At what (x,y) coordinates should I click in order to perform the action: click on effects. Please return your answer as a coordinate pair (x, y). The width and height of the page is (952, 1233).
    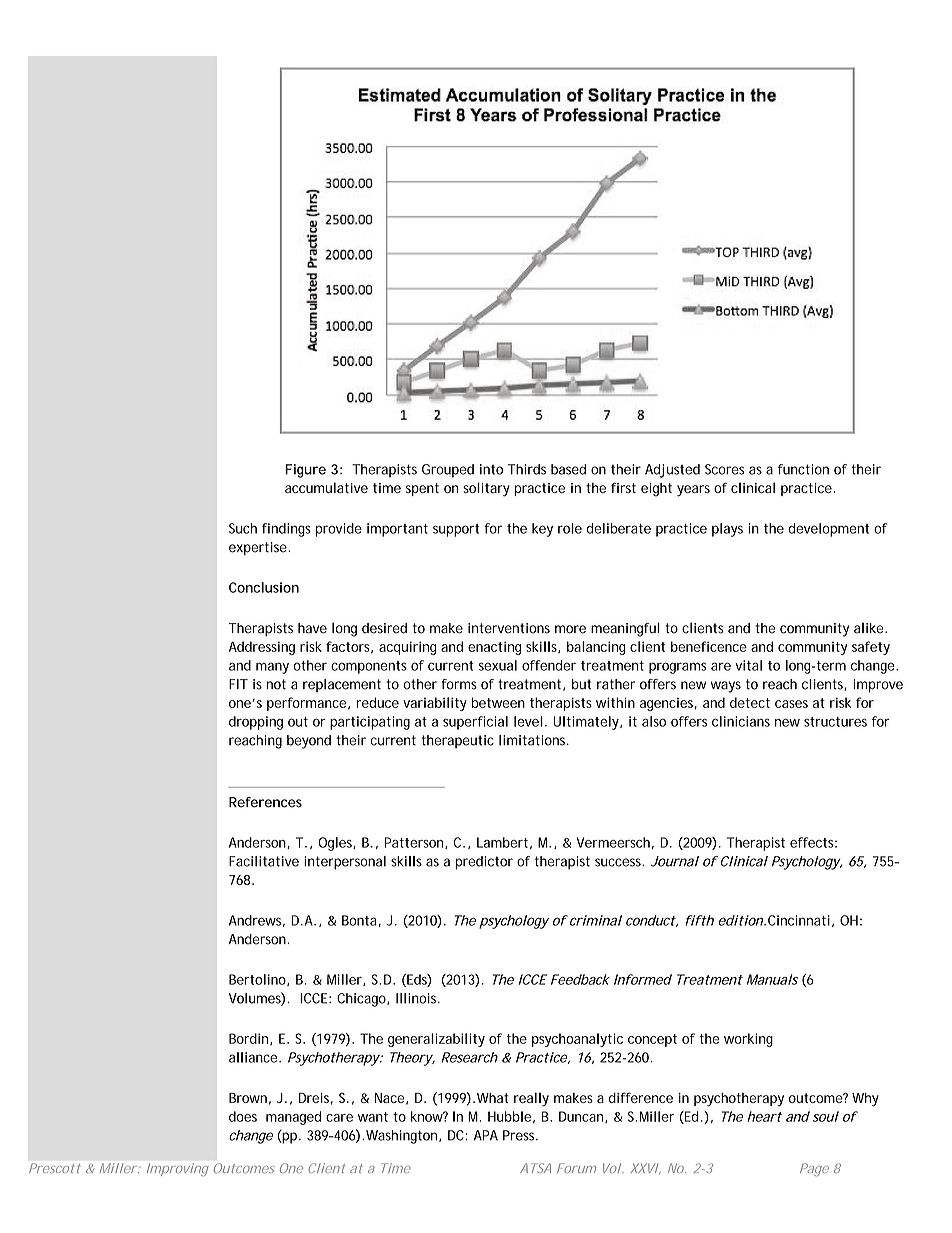
    Looking at the image, I should click on (812, 842).
